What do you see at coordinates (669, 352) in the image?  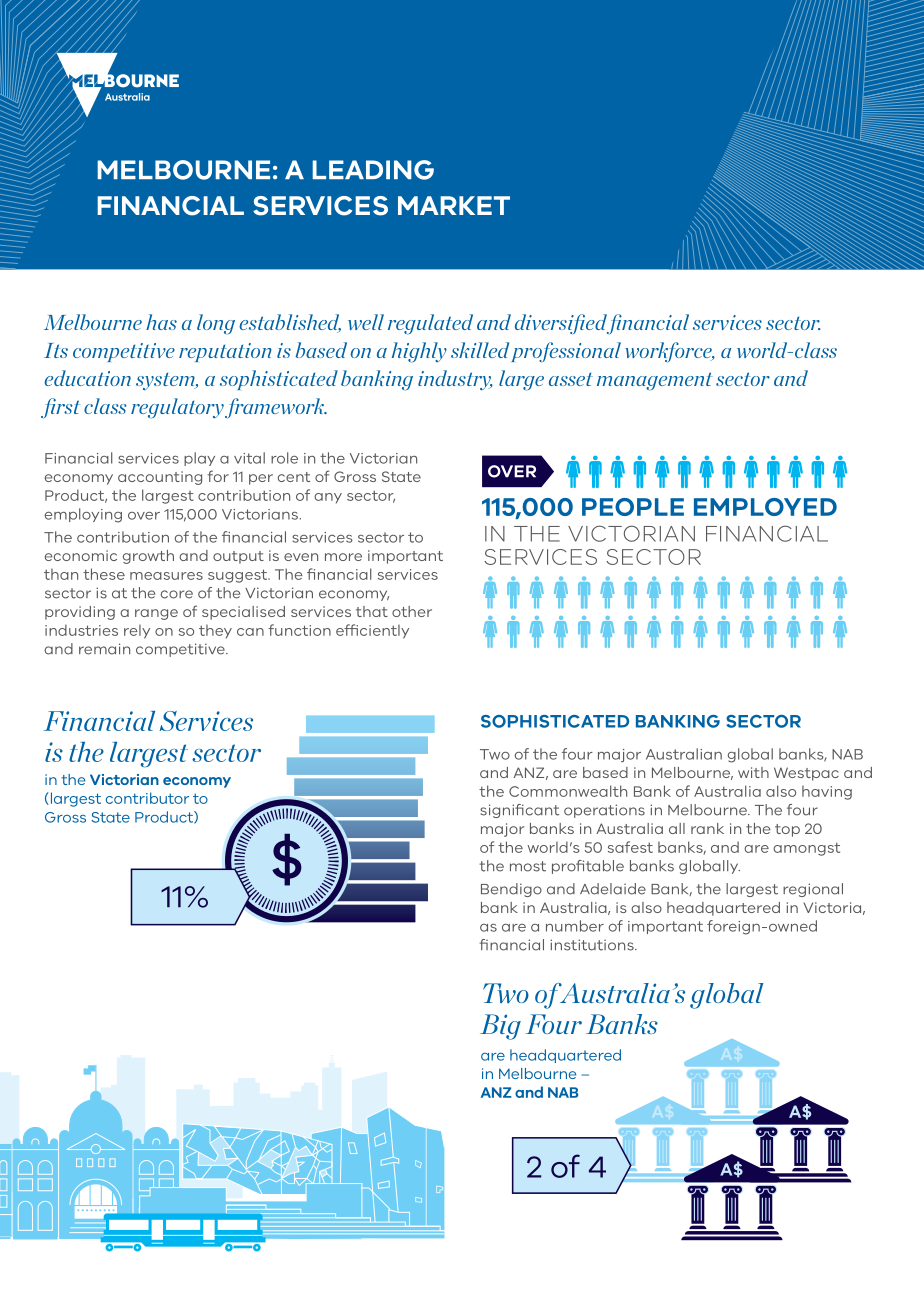 I see `workforce` at bounding box center [669, 352].
